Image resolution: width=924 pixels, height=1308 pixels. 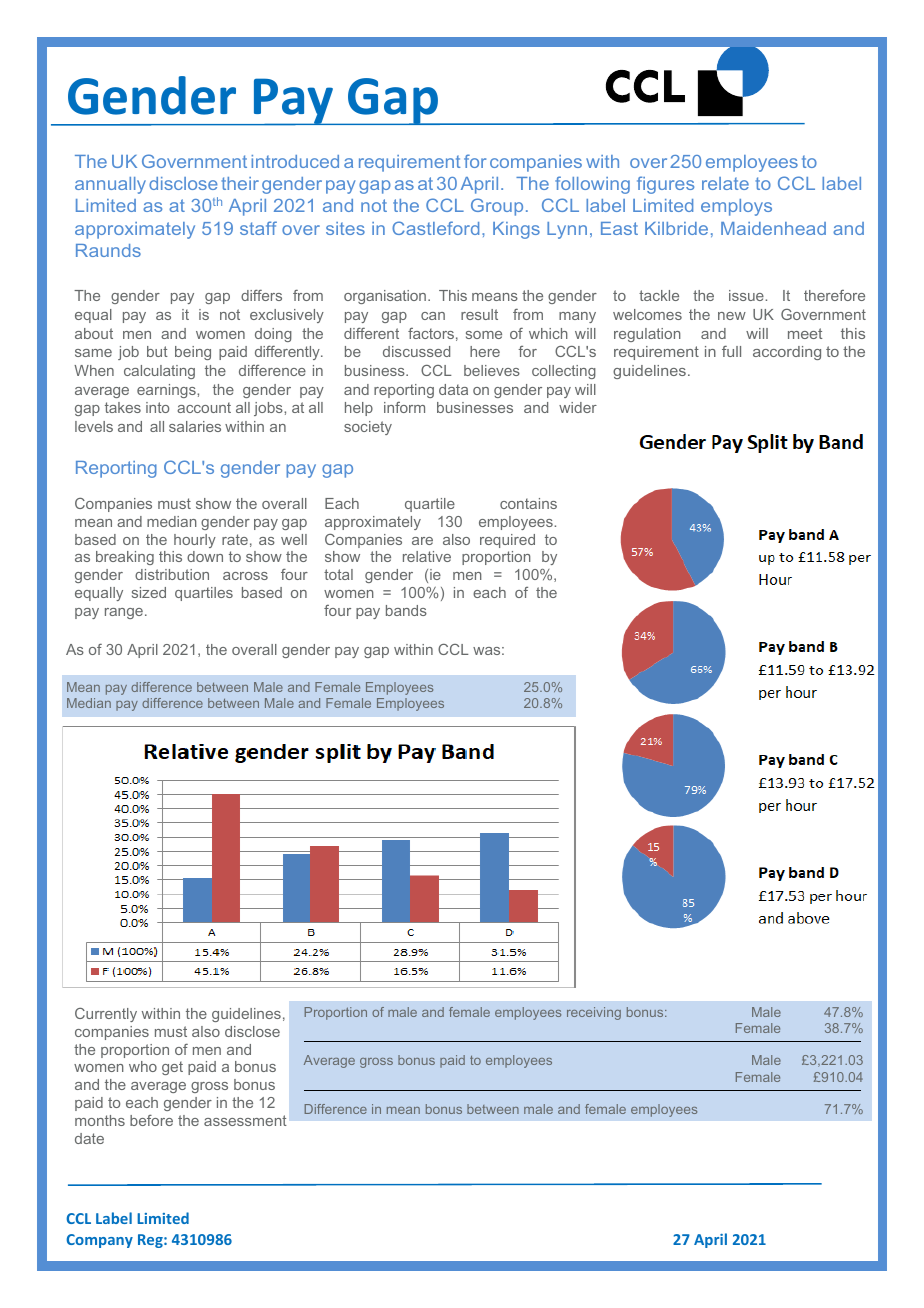 What do you see at coordinates (422, 541) in the screenshot?
I see `are` at bounding box center [422, 541].
